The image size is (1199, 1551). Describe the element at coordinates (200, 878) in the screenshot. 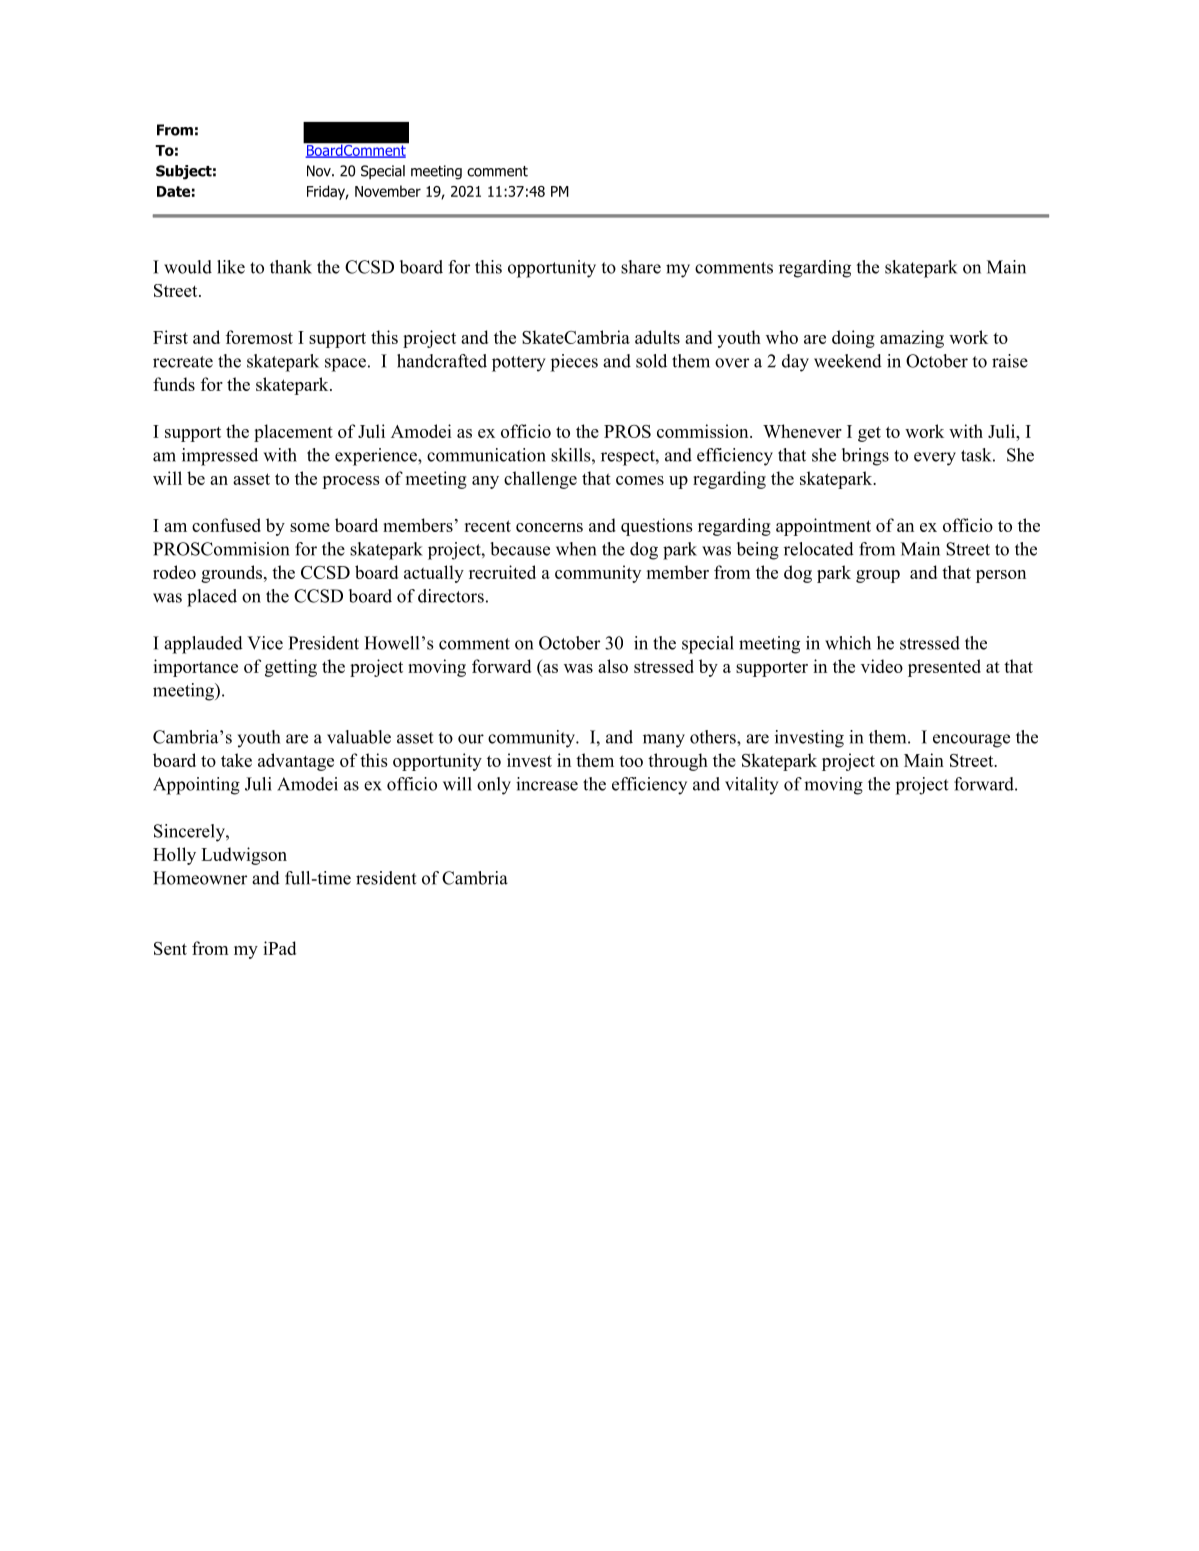

I see `Homeowner` at that location.
